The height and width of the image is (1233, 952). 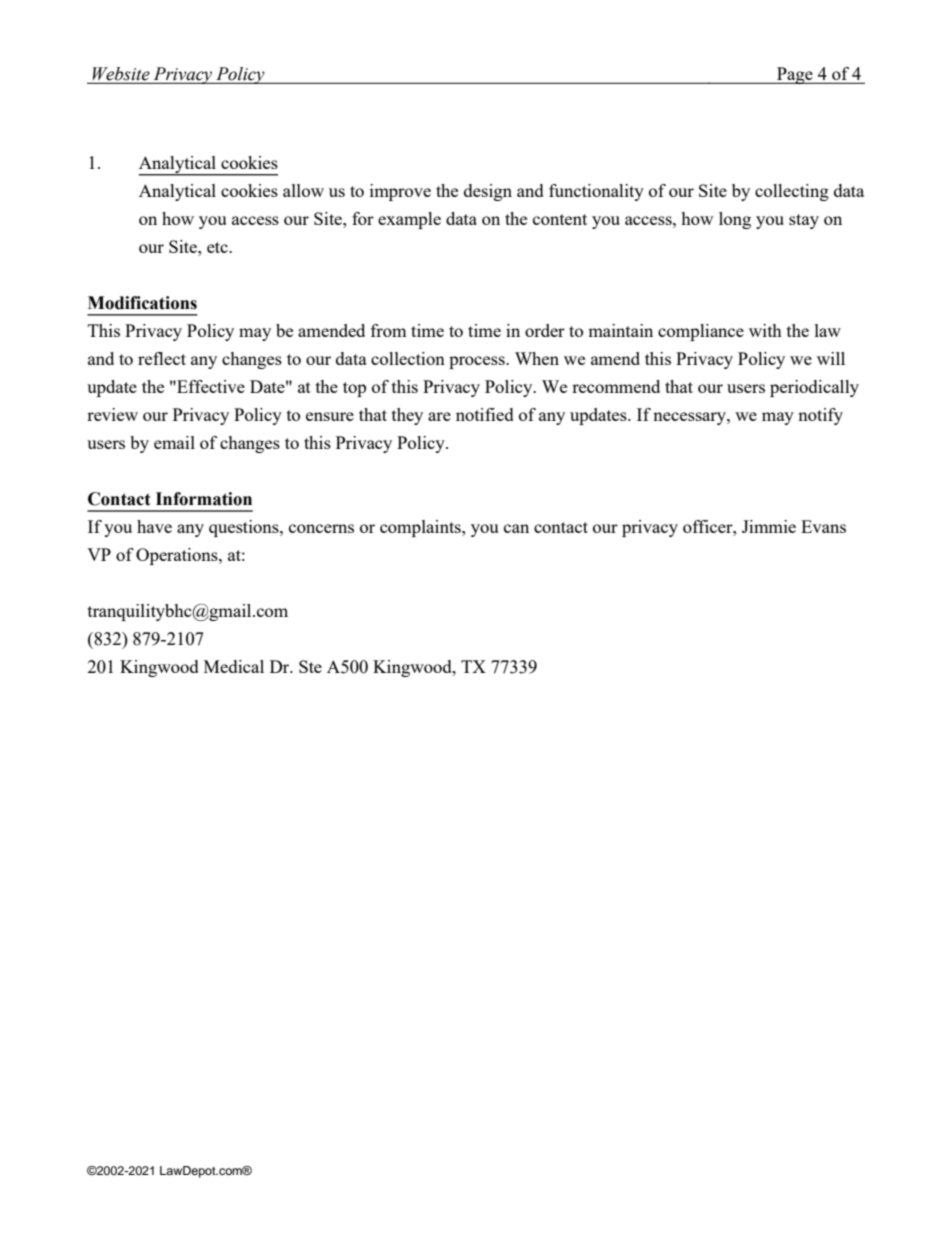 What do you see at coordinates (765, 330) in the image?
I see `with` at bounding box center [765, 330].
